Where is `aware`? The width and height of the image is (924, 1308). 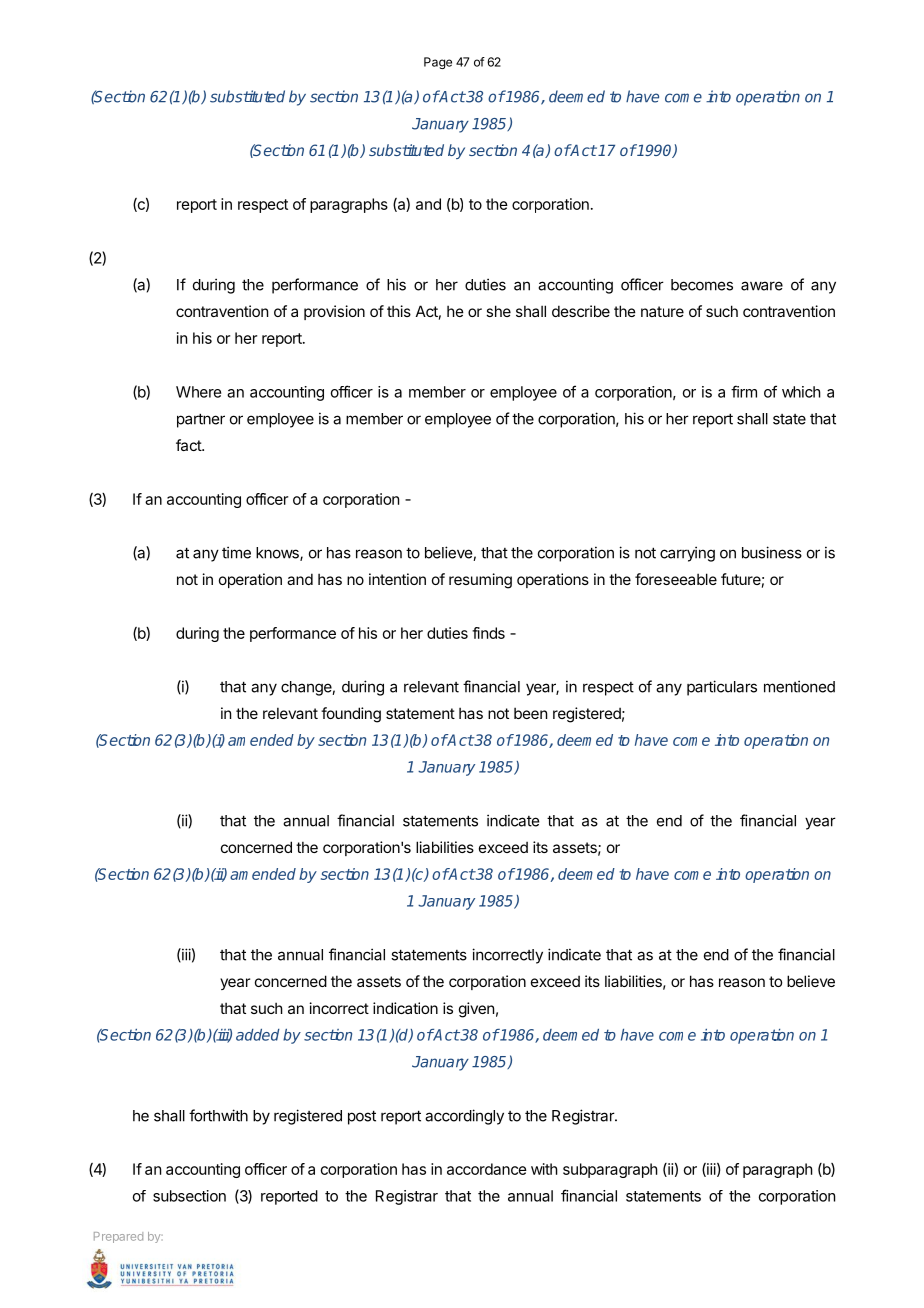 aware is located at coordinates (762, 286).
